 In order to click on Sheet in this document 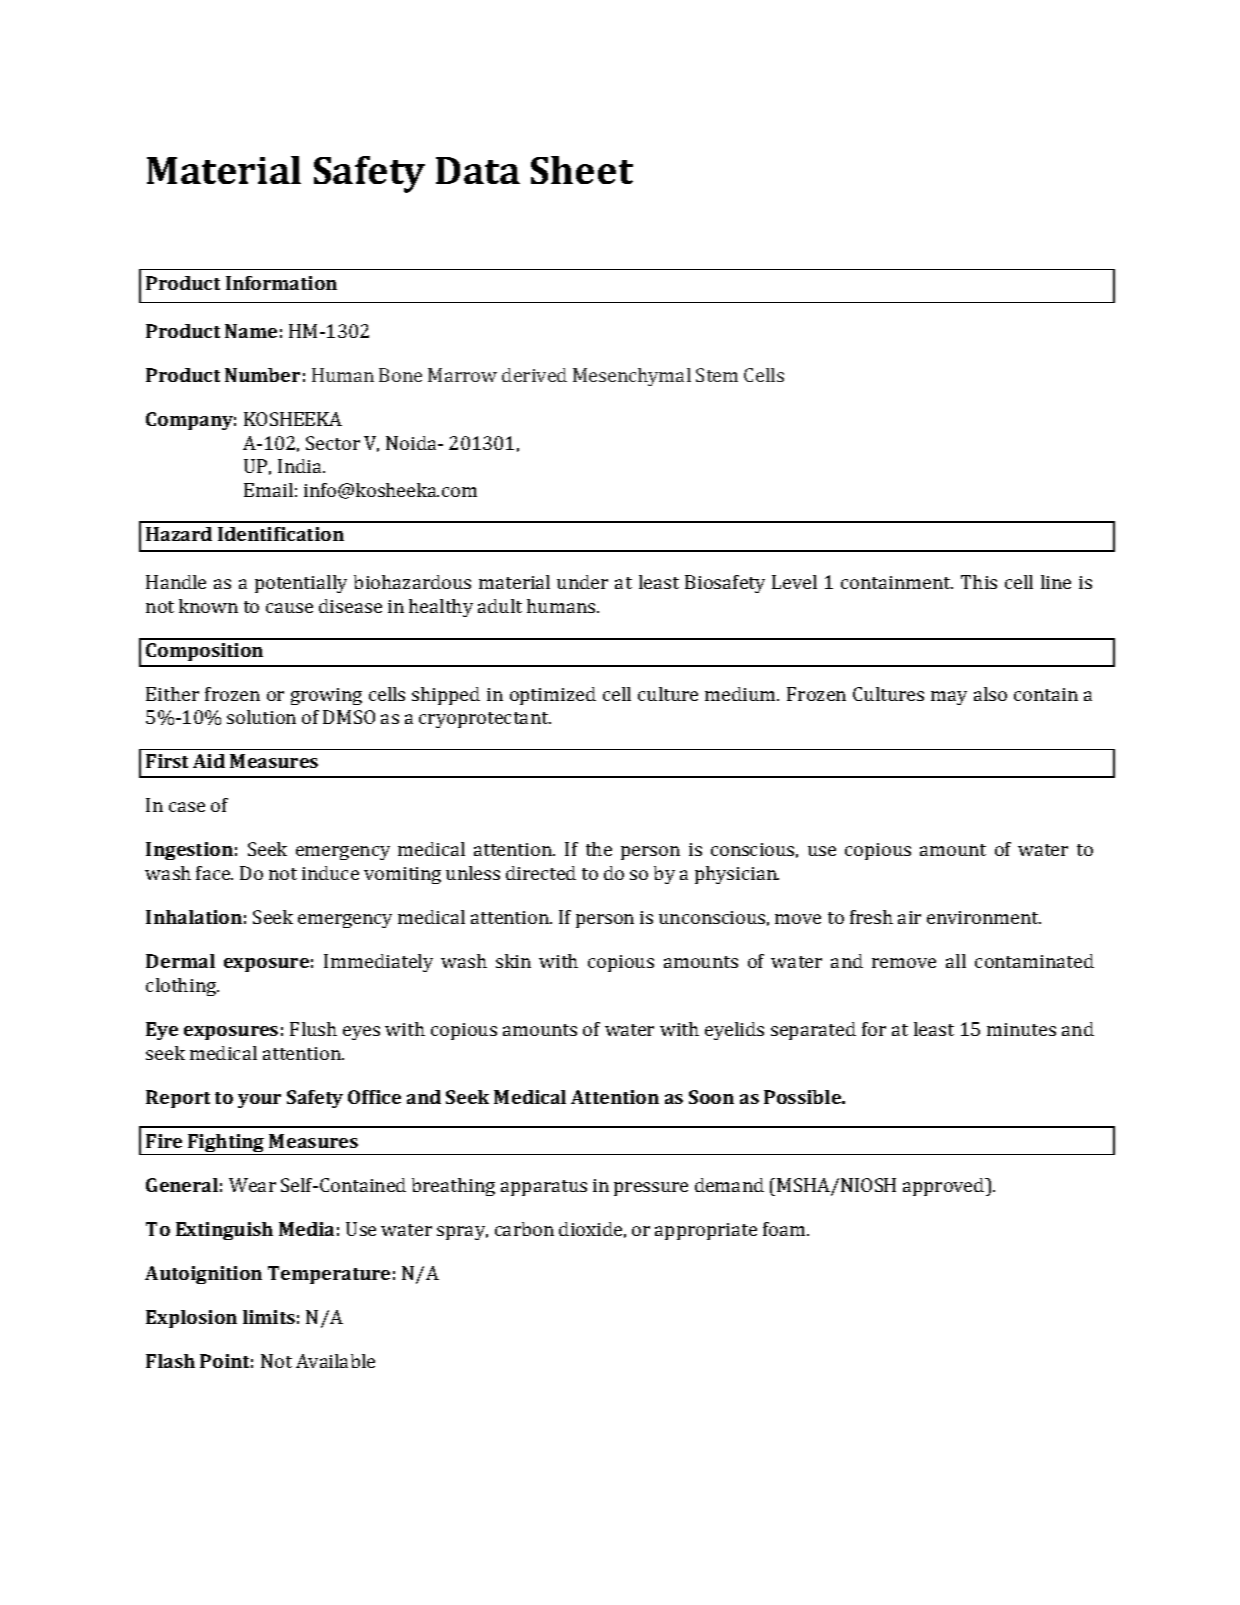, I will do `click(582, 170)`.
